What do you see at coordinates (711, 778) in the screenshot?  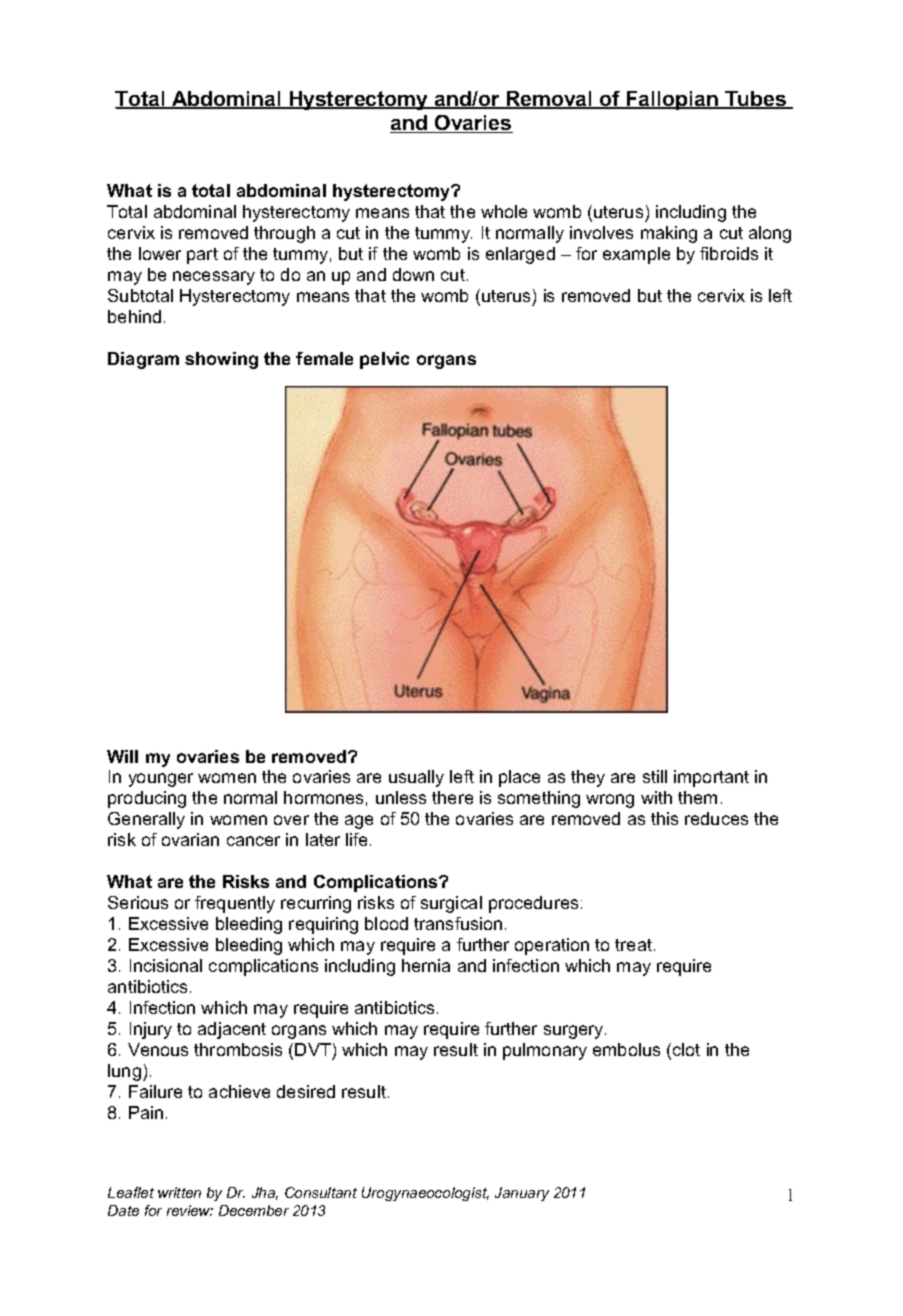 I see `important` at bounding box center [711, 778].
